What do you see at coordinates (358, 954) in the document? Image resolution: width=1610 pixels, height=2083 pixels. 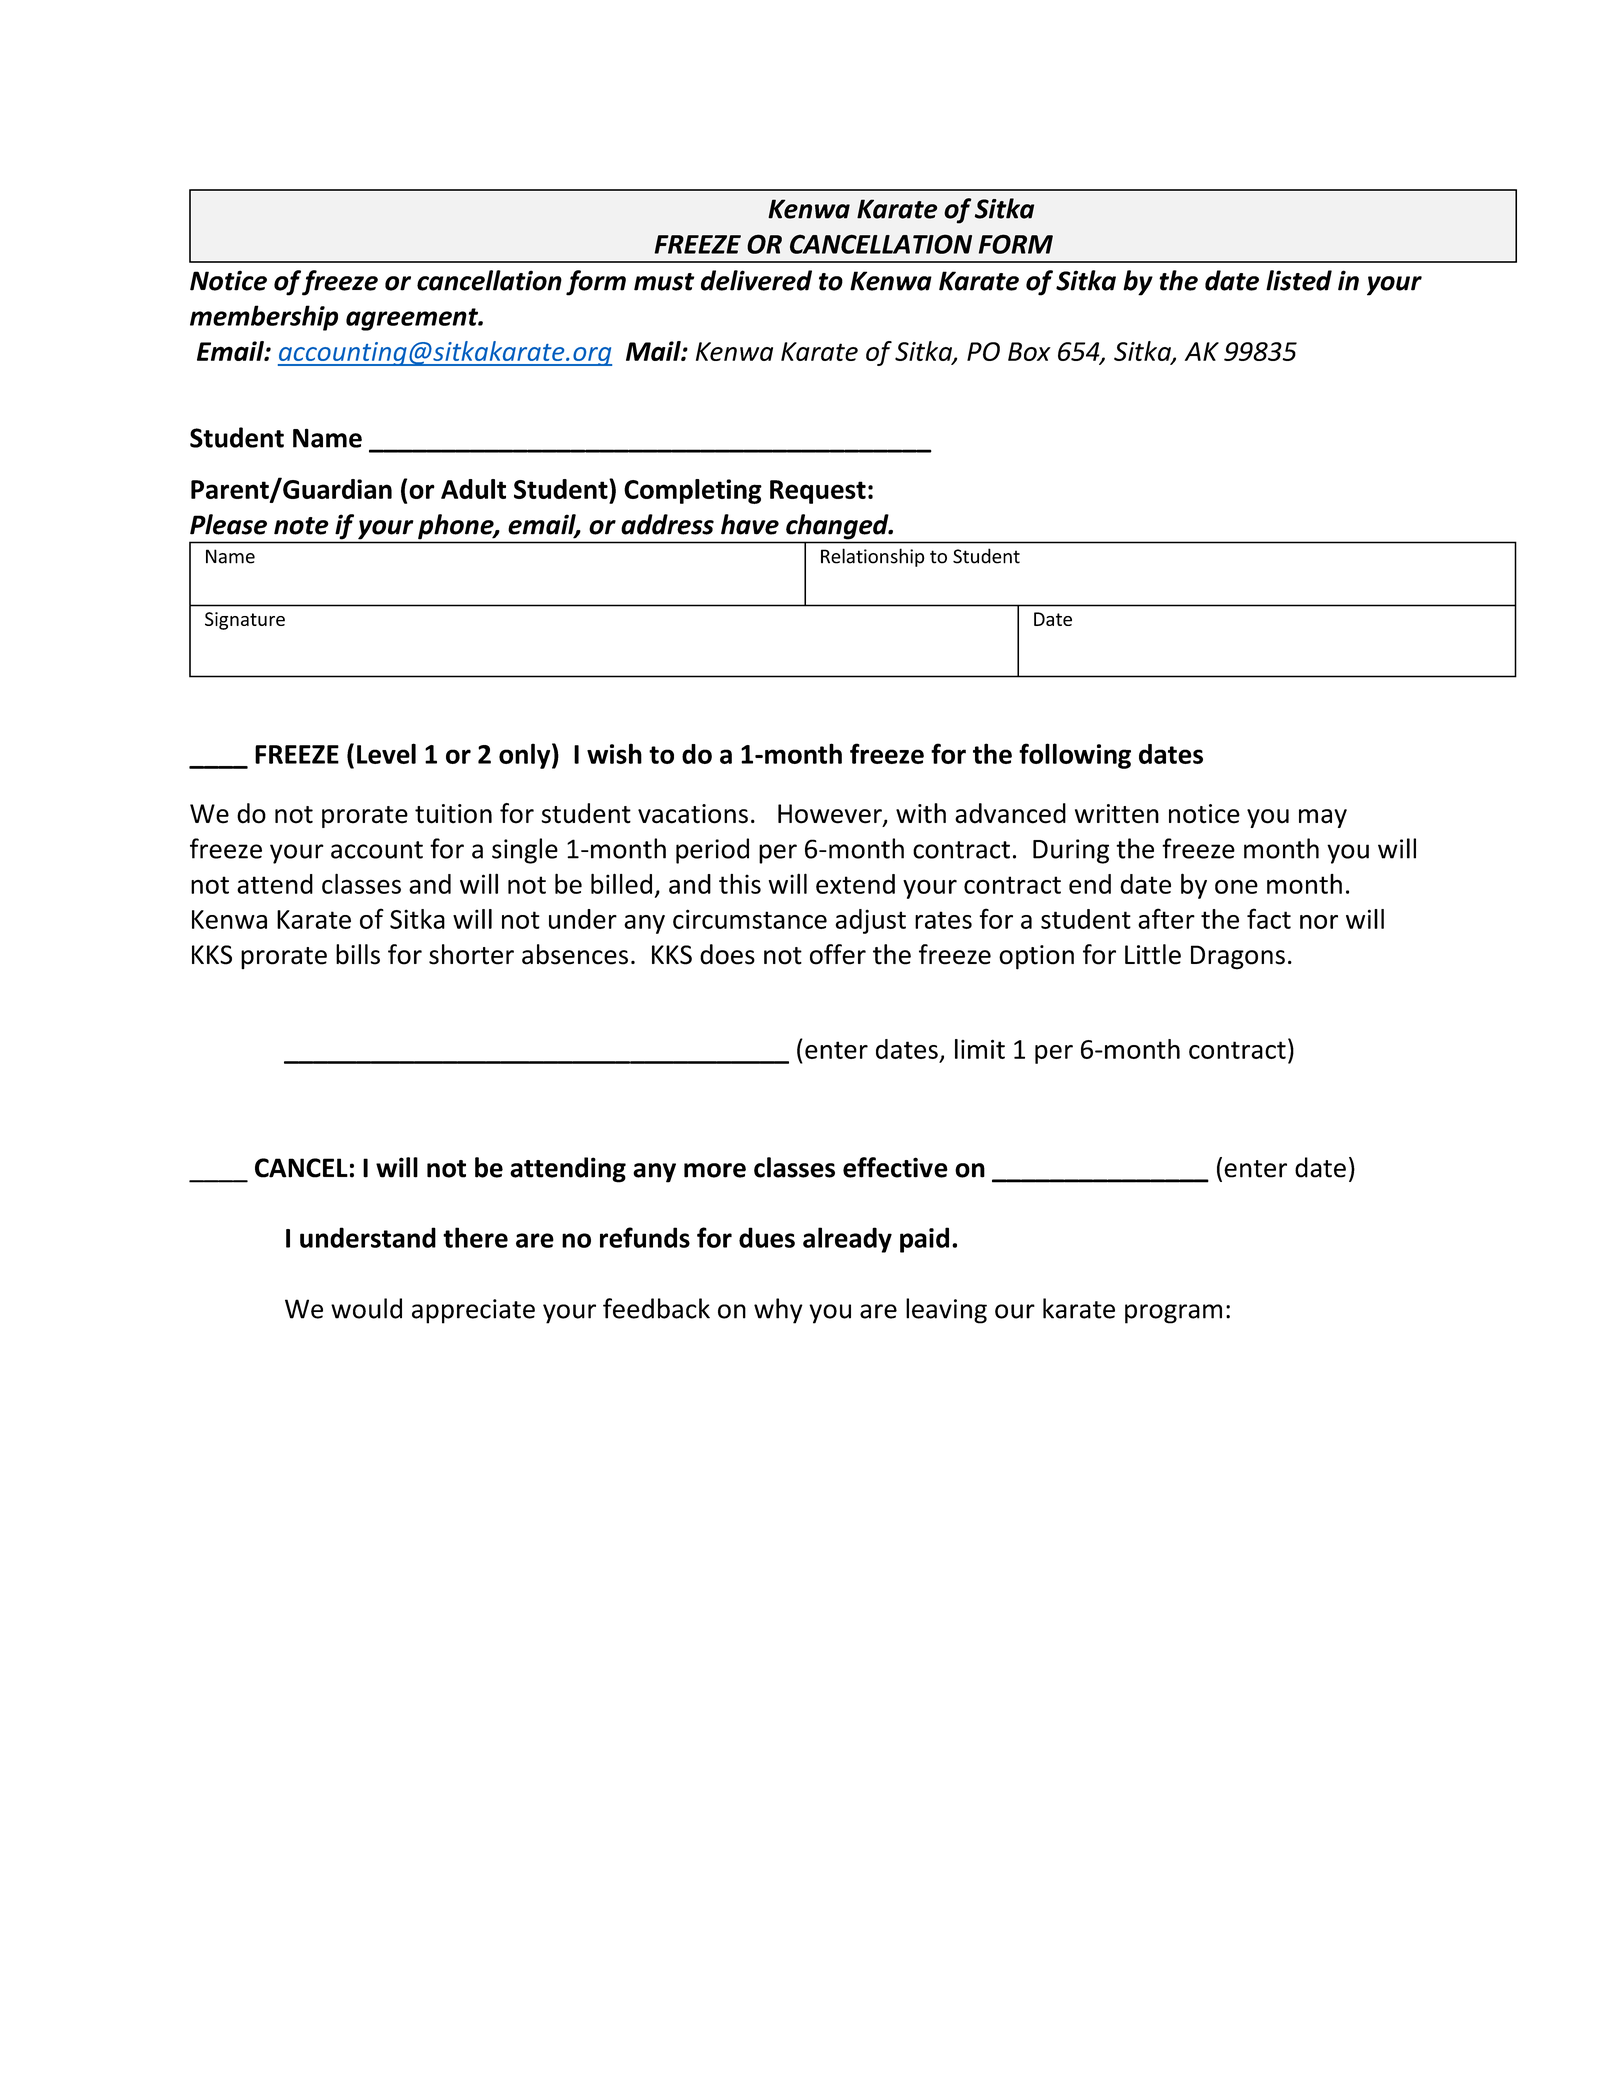 I see `bills` at bounding box center [358, 954].
